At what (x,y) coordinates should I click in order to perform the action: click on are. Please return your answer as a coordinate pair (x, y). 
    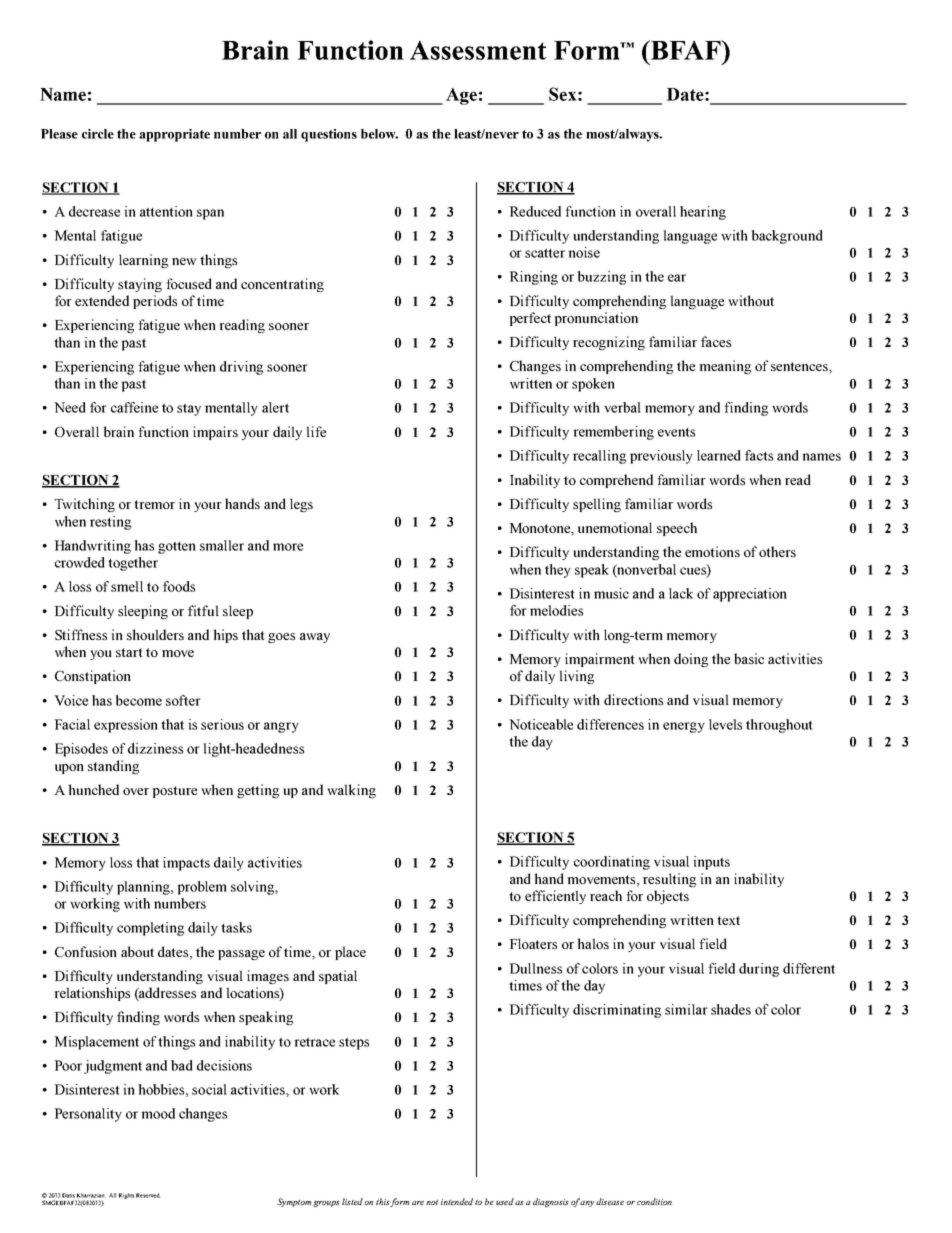
    Looking at the image, I should click on (418, 1203).
